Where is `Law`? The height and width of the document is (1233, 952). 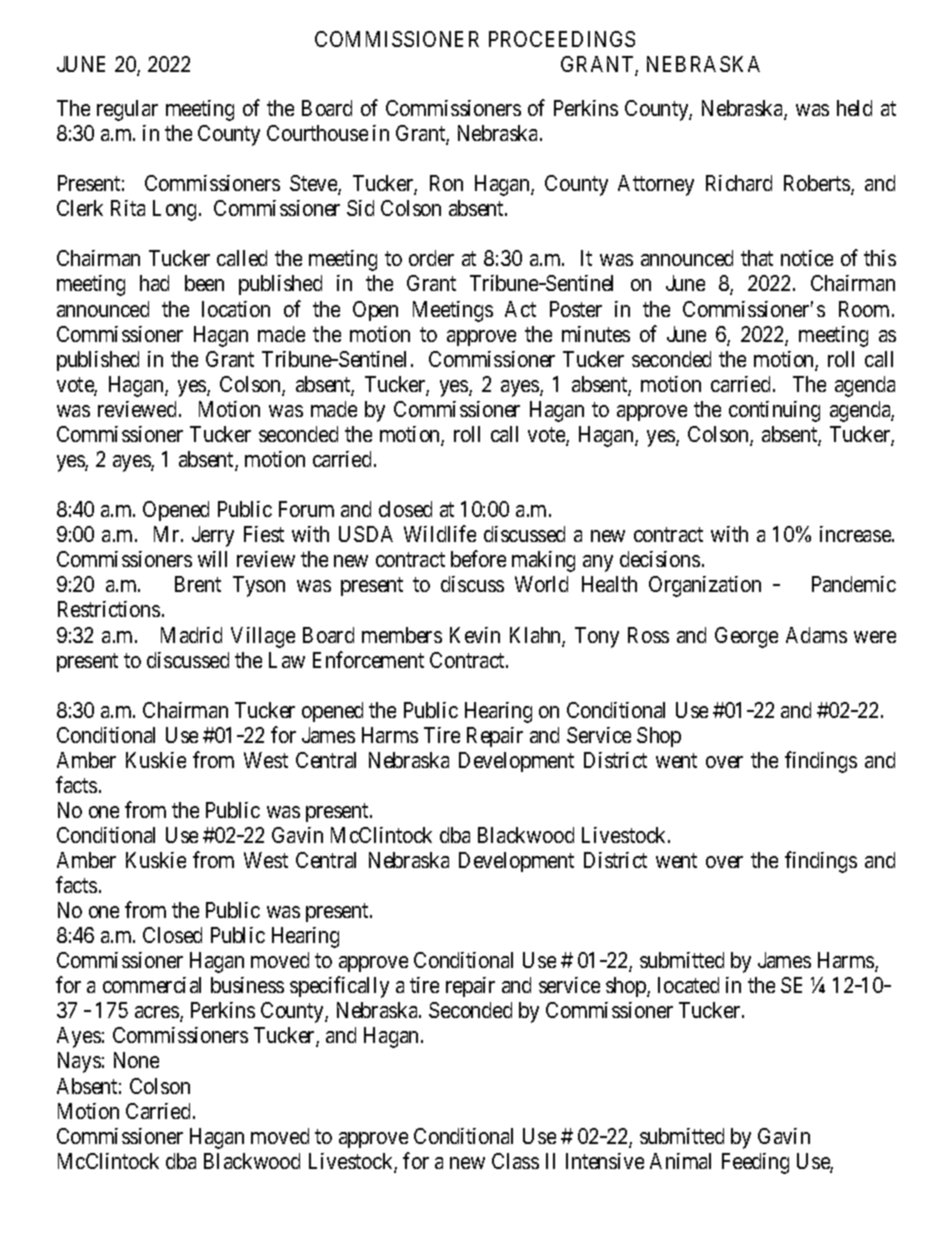
Law is located at coordinates (287, 660).
